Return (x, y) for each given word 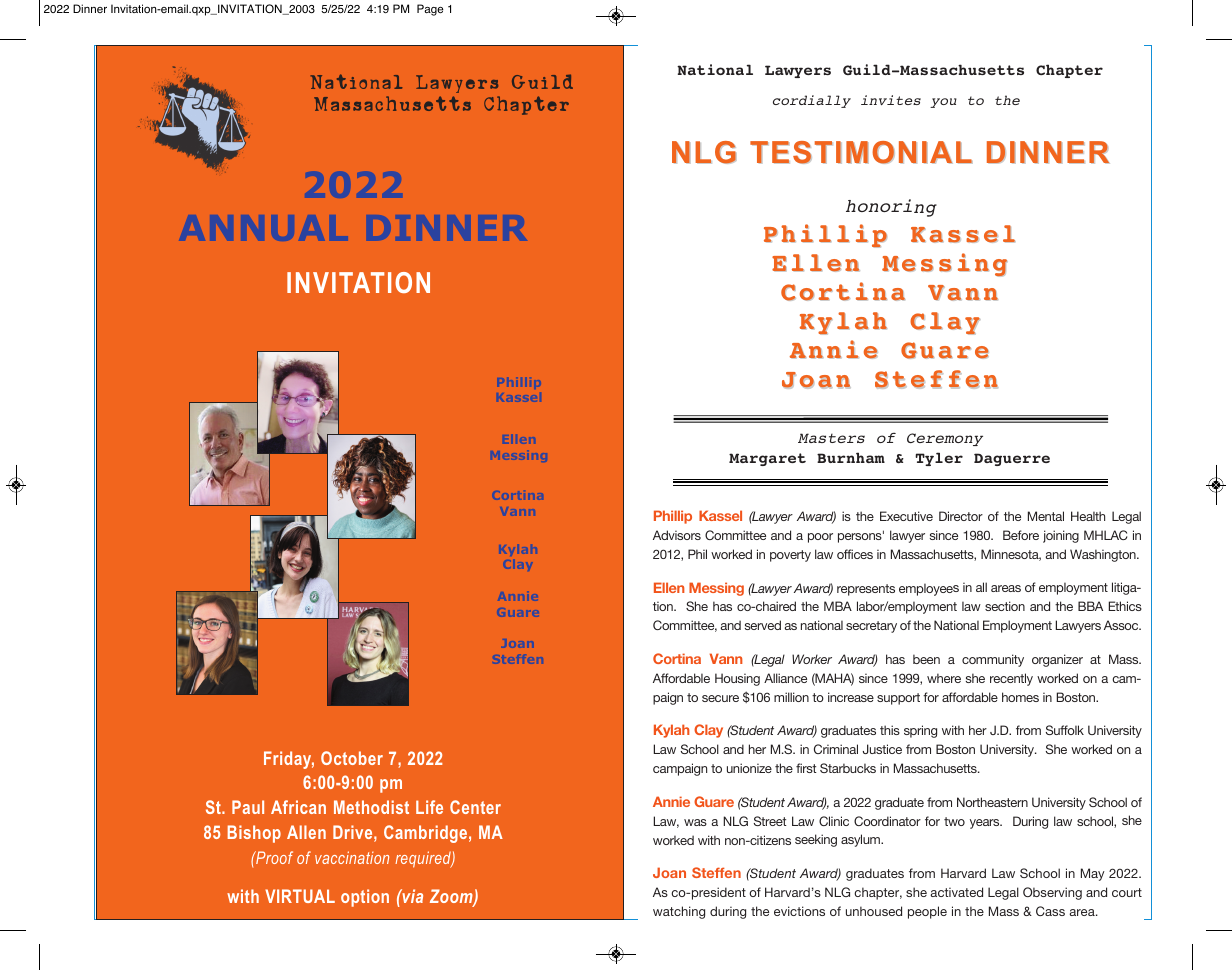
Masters (831, 438)
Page (430, 10)
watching (679, 912)
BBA (1090, 606)
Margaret (767, 459)
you (943, 103)
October (352, 758)
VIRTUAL (300, 896)
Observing (1052, 893)
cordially (812, 101)
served (763, 625)
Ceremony (945, 439)
